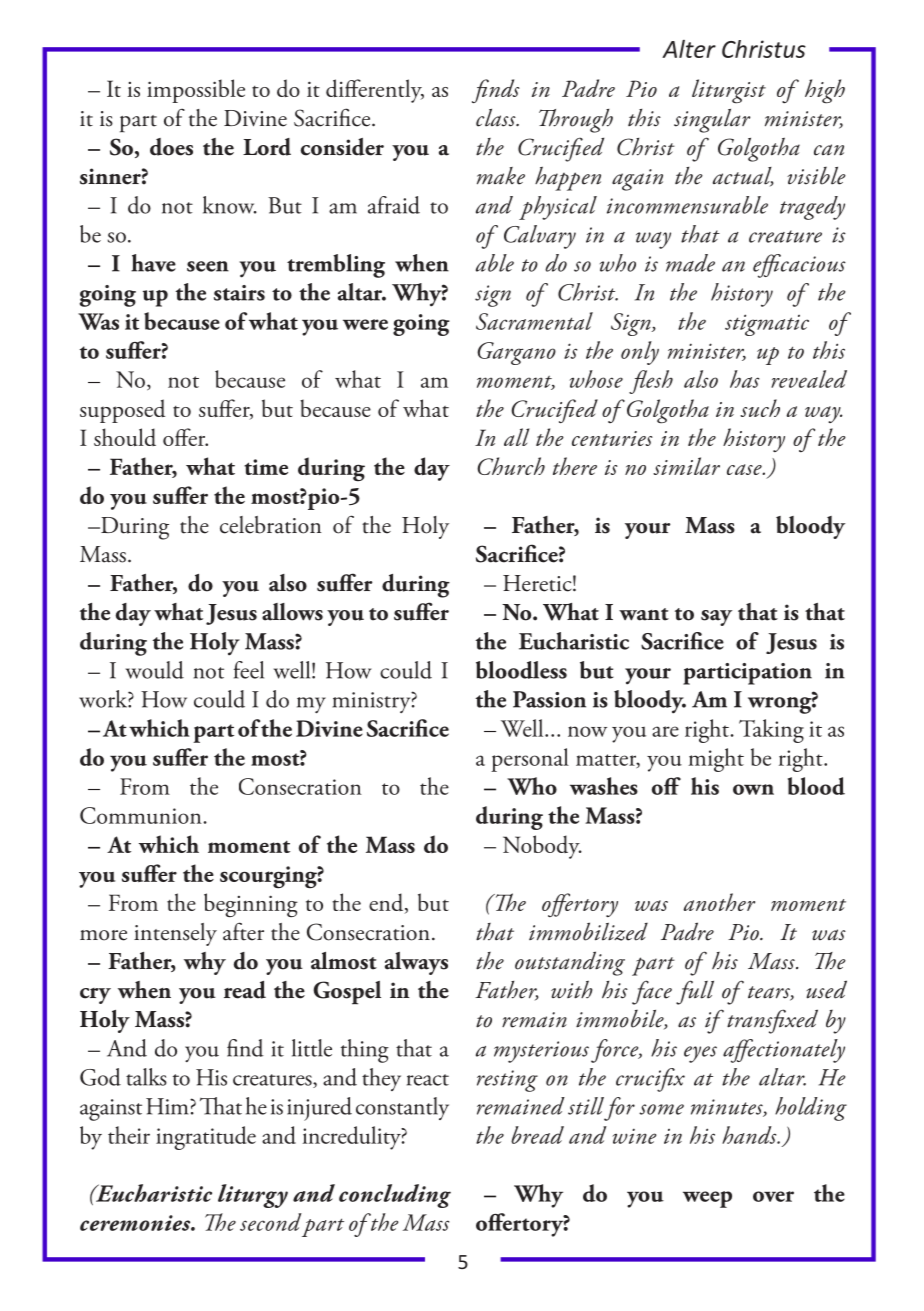  Describe the element at coordinates (497, 118) in the image. I see `class` at that location.
